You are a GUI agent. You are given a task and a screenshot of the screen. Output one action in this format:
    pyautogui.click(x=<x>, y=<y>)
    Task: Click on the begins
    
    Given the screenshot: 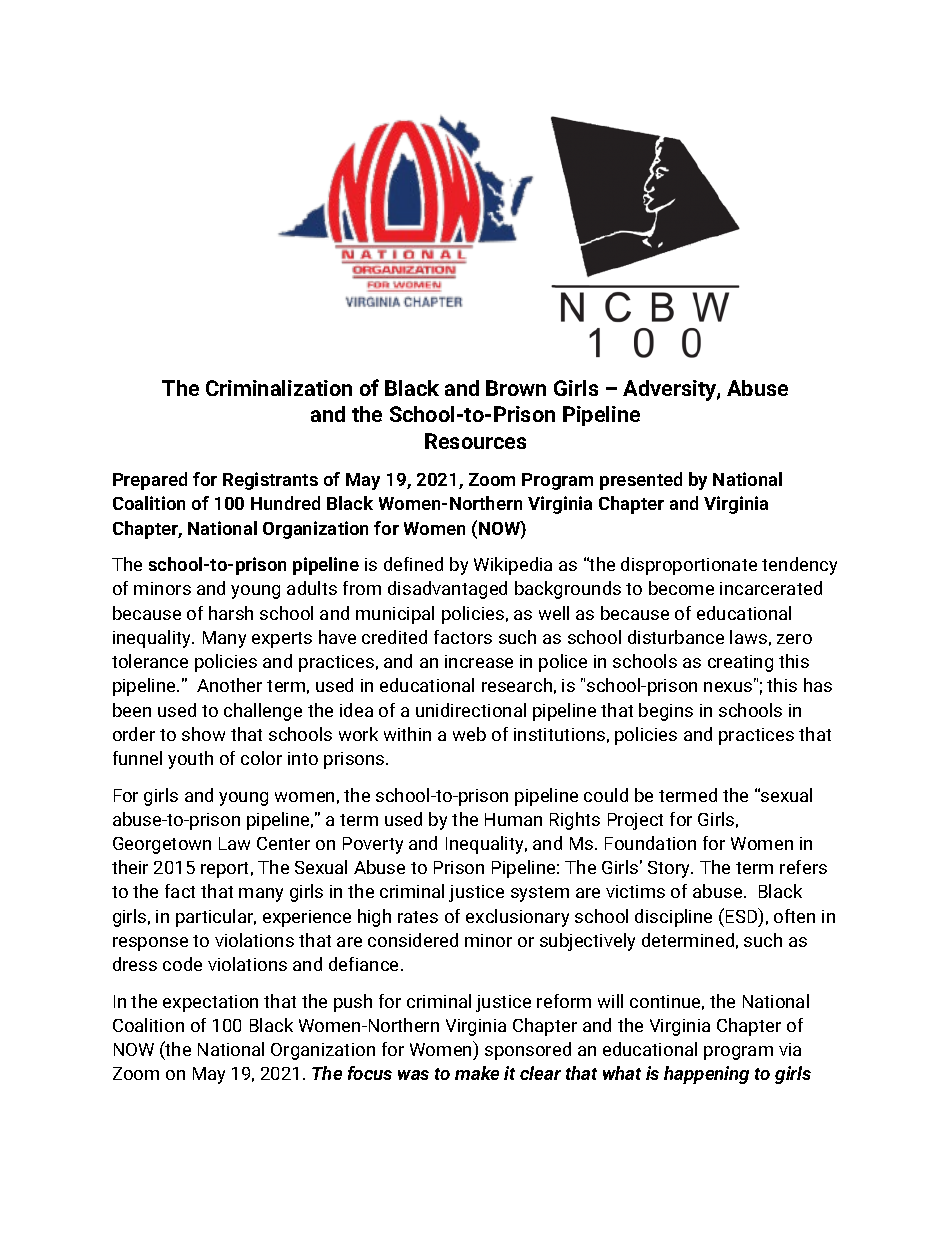 What is the action you would take?
    pyautogui.click(x=666, y=712)
